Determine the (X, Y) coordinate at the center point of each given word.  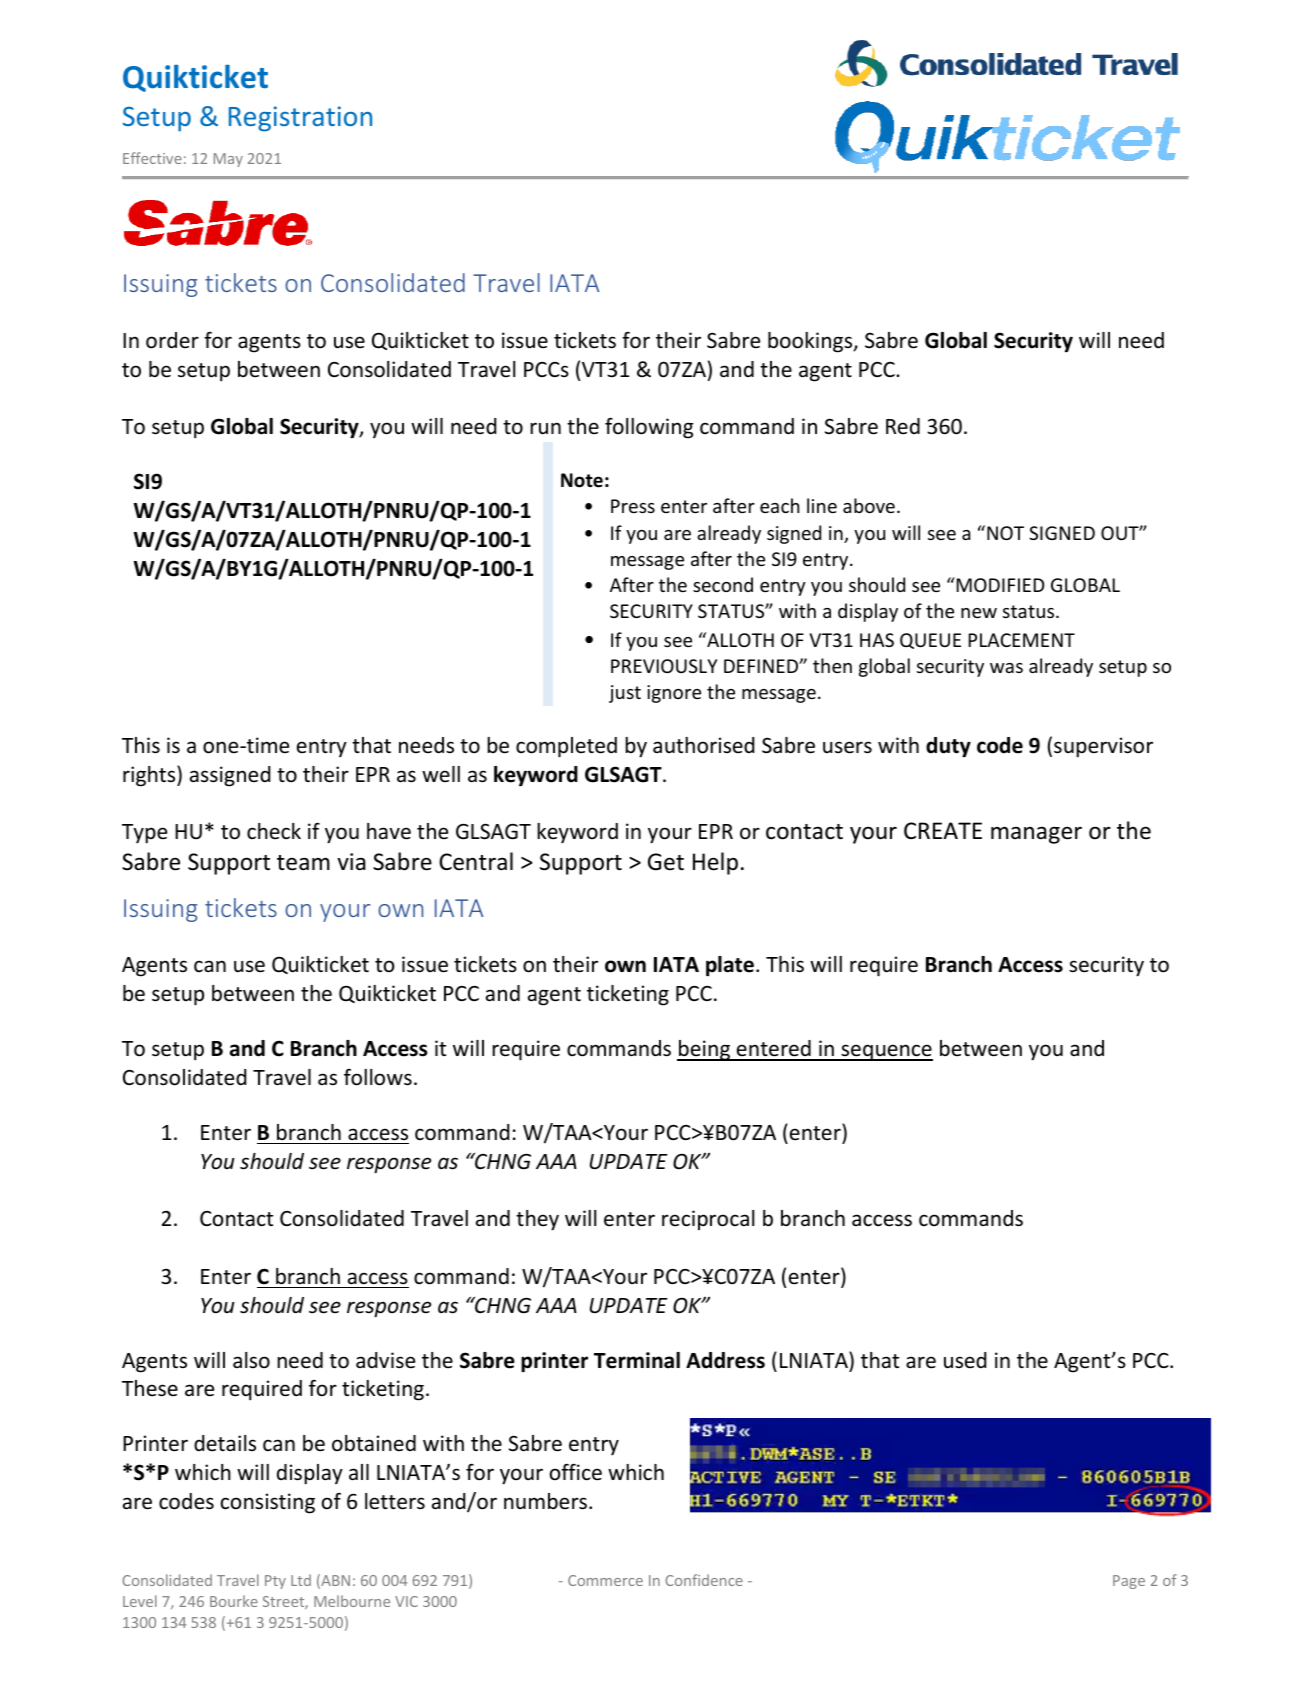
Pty (275, 1582)
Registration (300, 119)
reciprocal (708, 1220)
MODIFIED (999, 584)
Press (633, 506)
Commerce (605, 1580)
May (228, 160)
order (172, 340)
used (965, 1360)
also (251, 1360)
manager (1036, 835)
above (869, 505)
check (274, 831)
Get (666, 862)
